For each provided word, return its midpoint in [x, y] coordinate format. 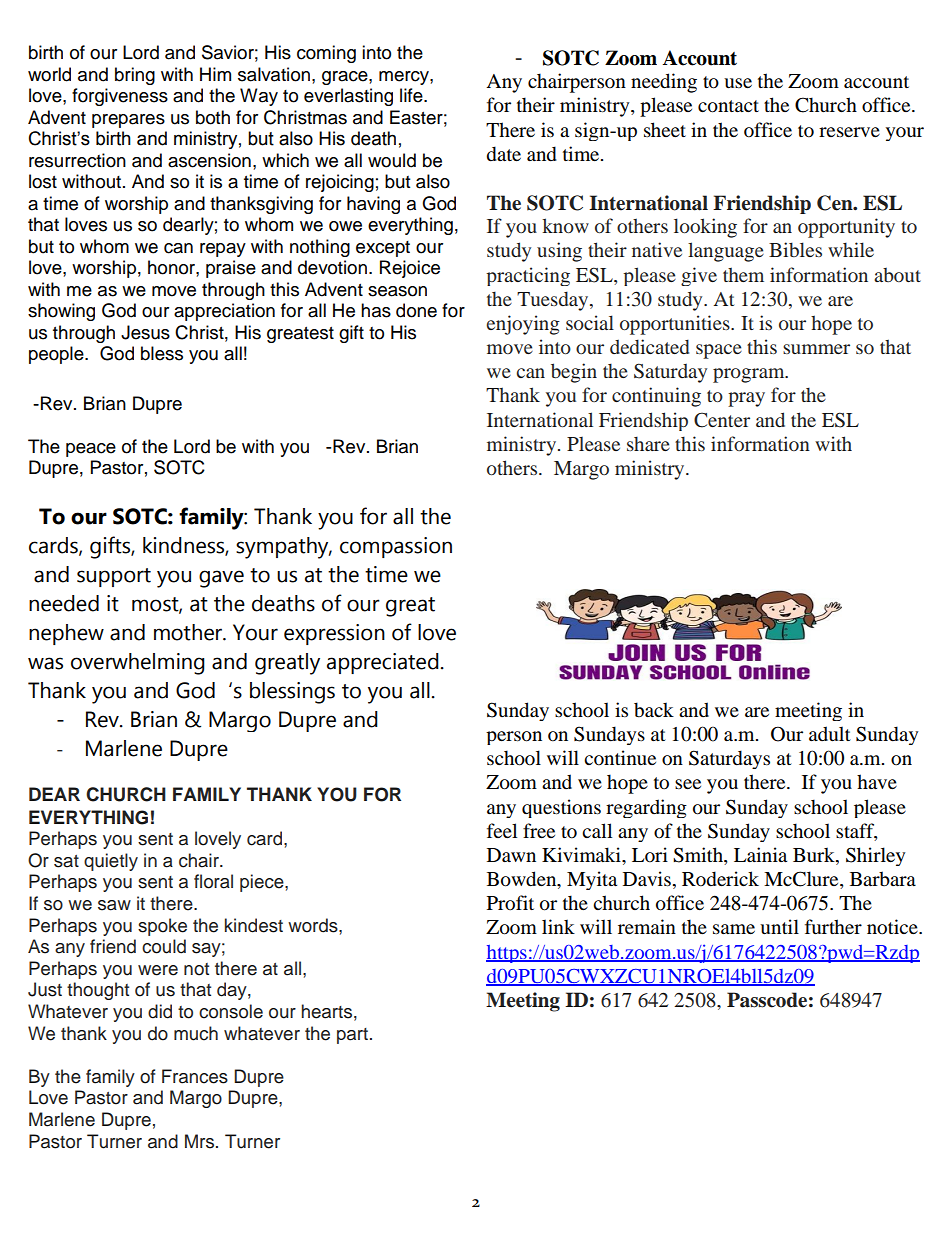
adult [830, 734]
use [738, 83]
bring [135, 76]
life [412, 95]
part [352, 1036]
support [114, 577]
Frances [195, 1076]
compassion [396, 547]
